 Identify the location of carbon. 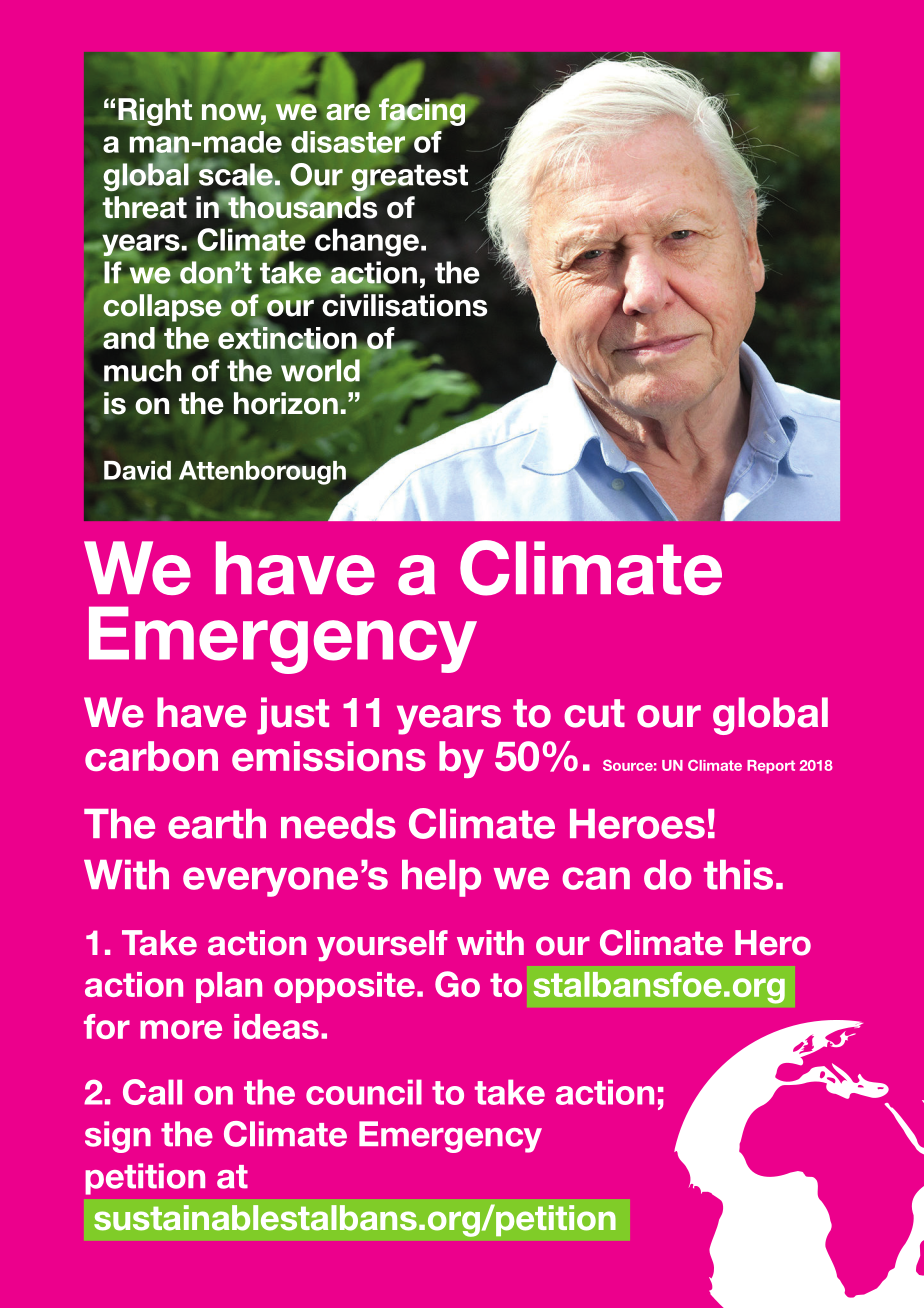
(151, 756).
